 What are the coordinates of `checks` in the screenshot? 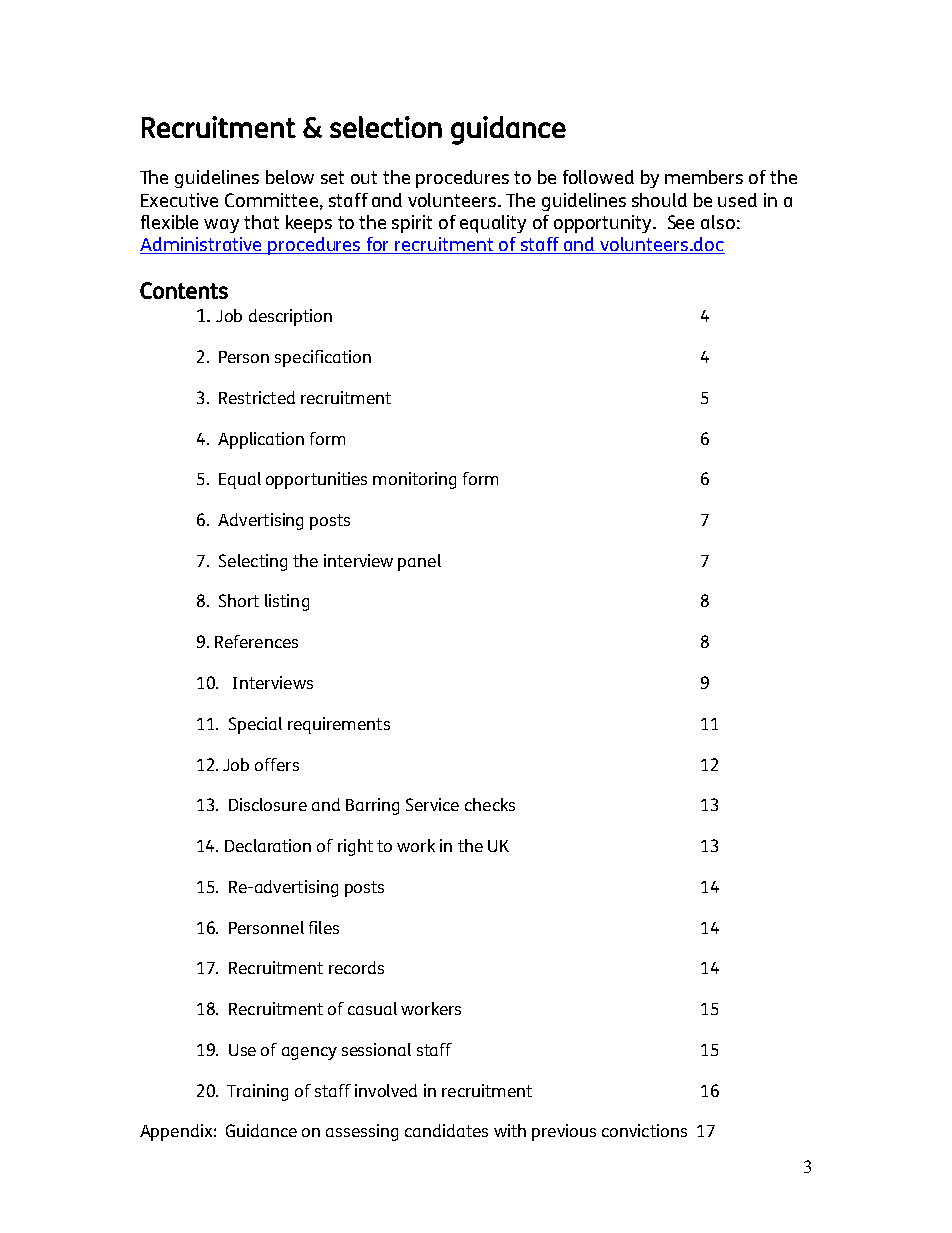 It's located at (490, 804).
